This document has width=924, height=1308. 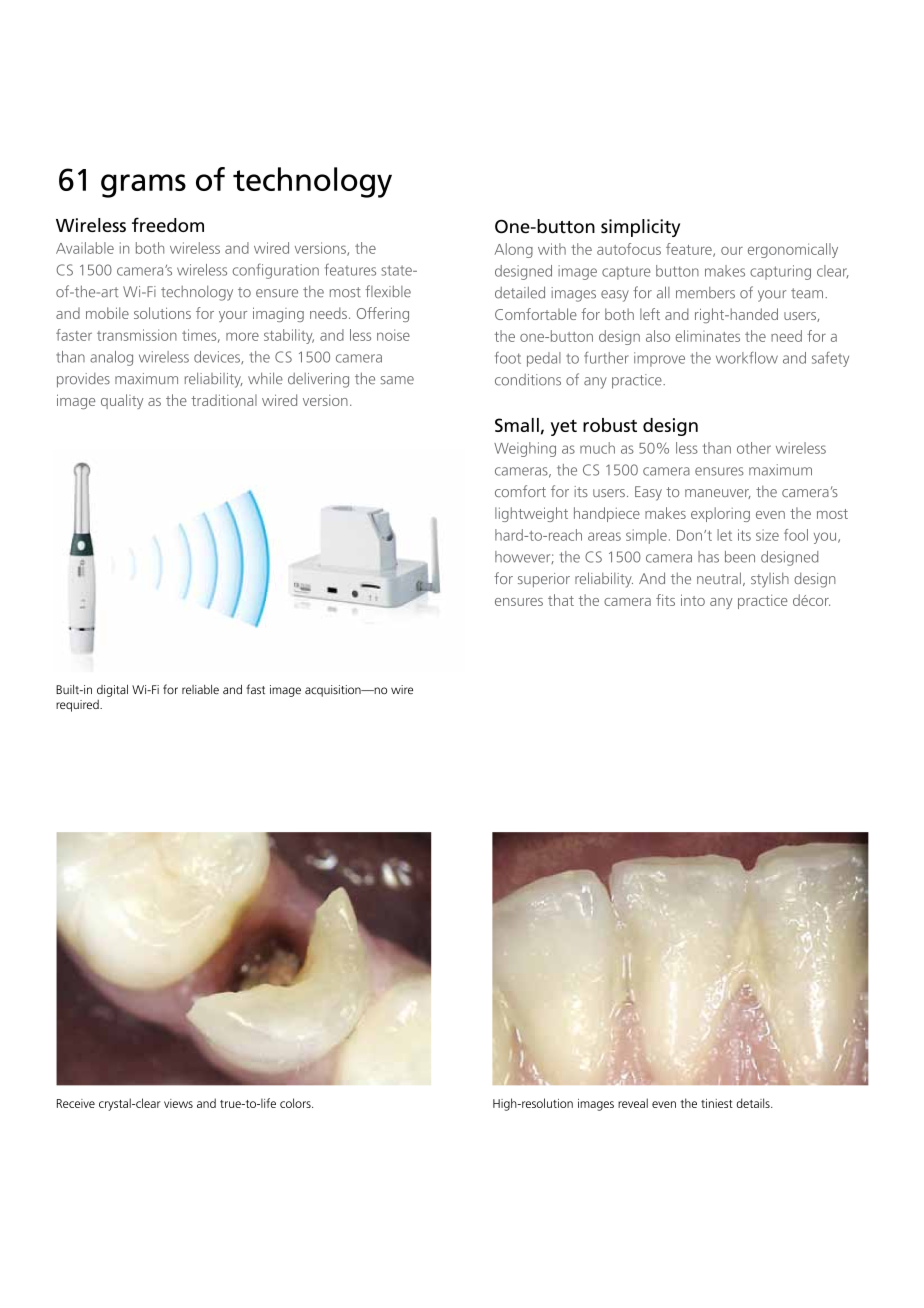 What do you see at coordinates (122, 401) in the document?
I see `quality` at bounding box center [122, 401].
